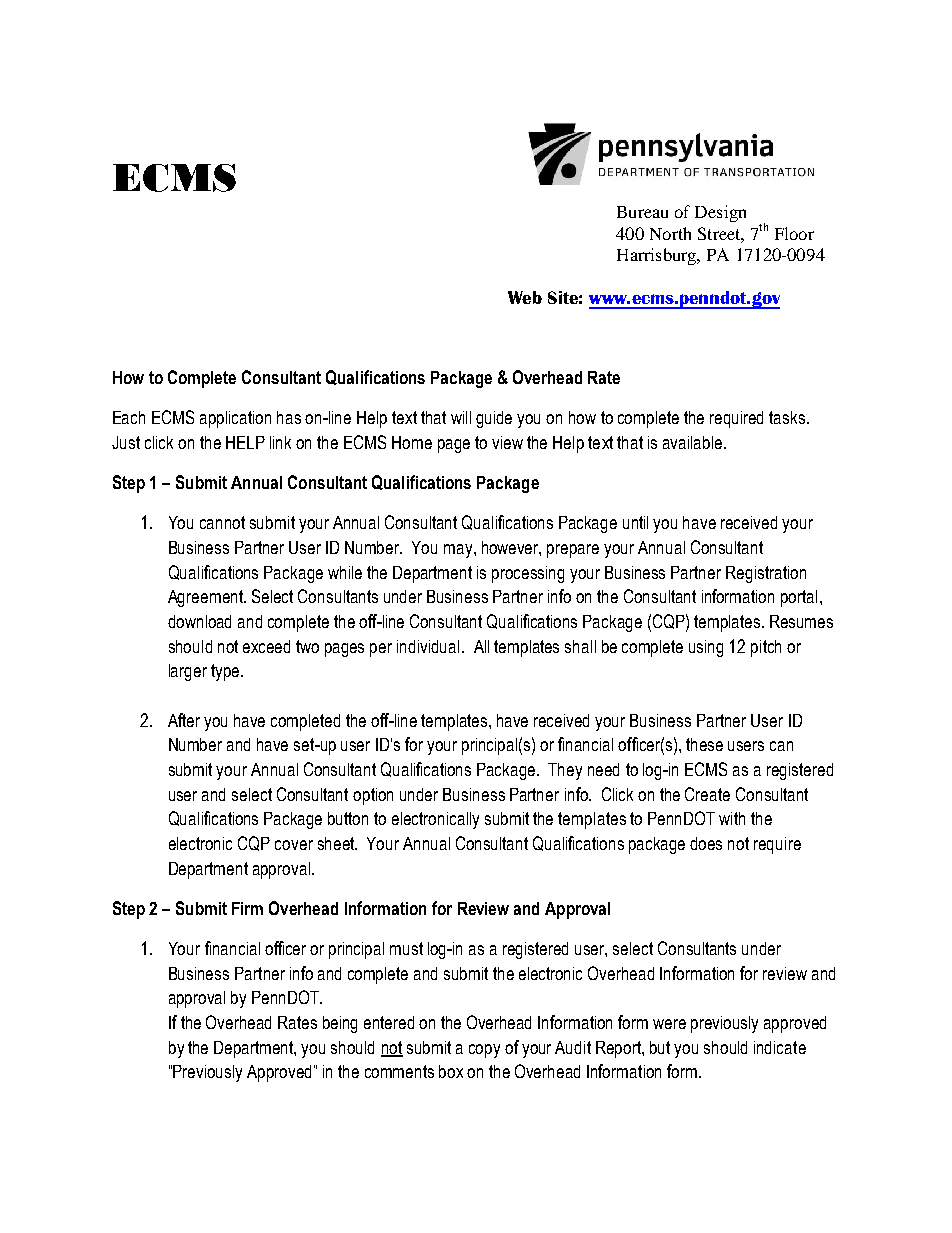  What do you see at coordinates (428, 646) in the page?
I see `individual` at bounding box center [428, 646].
